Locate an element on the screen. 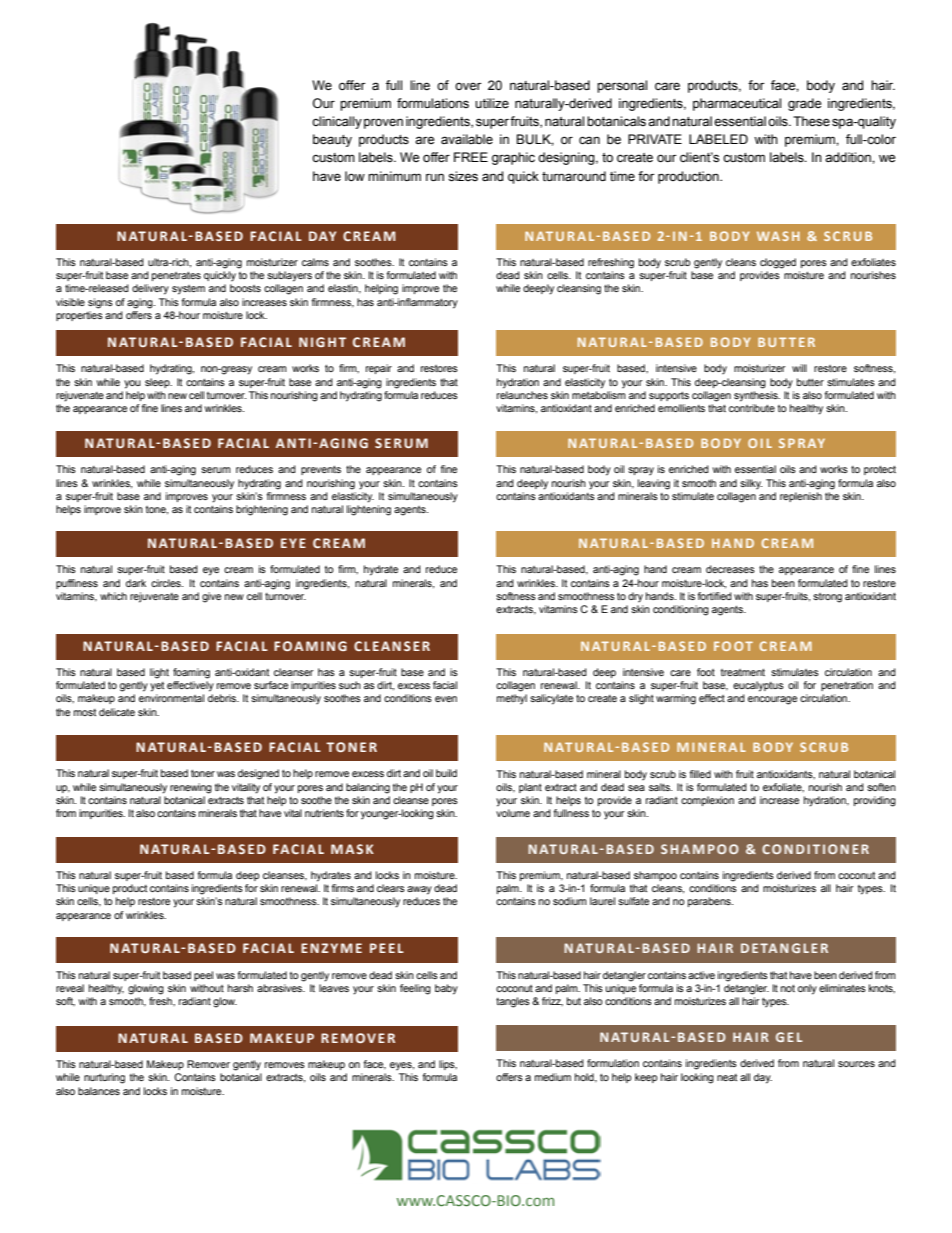  nurturing is located at coordinates (104, 1078).
